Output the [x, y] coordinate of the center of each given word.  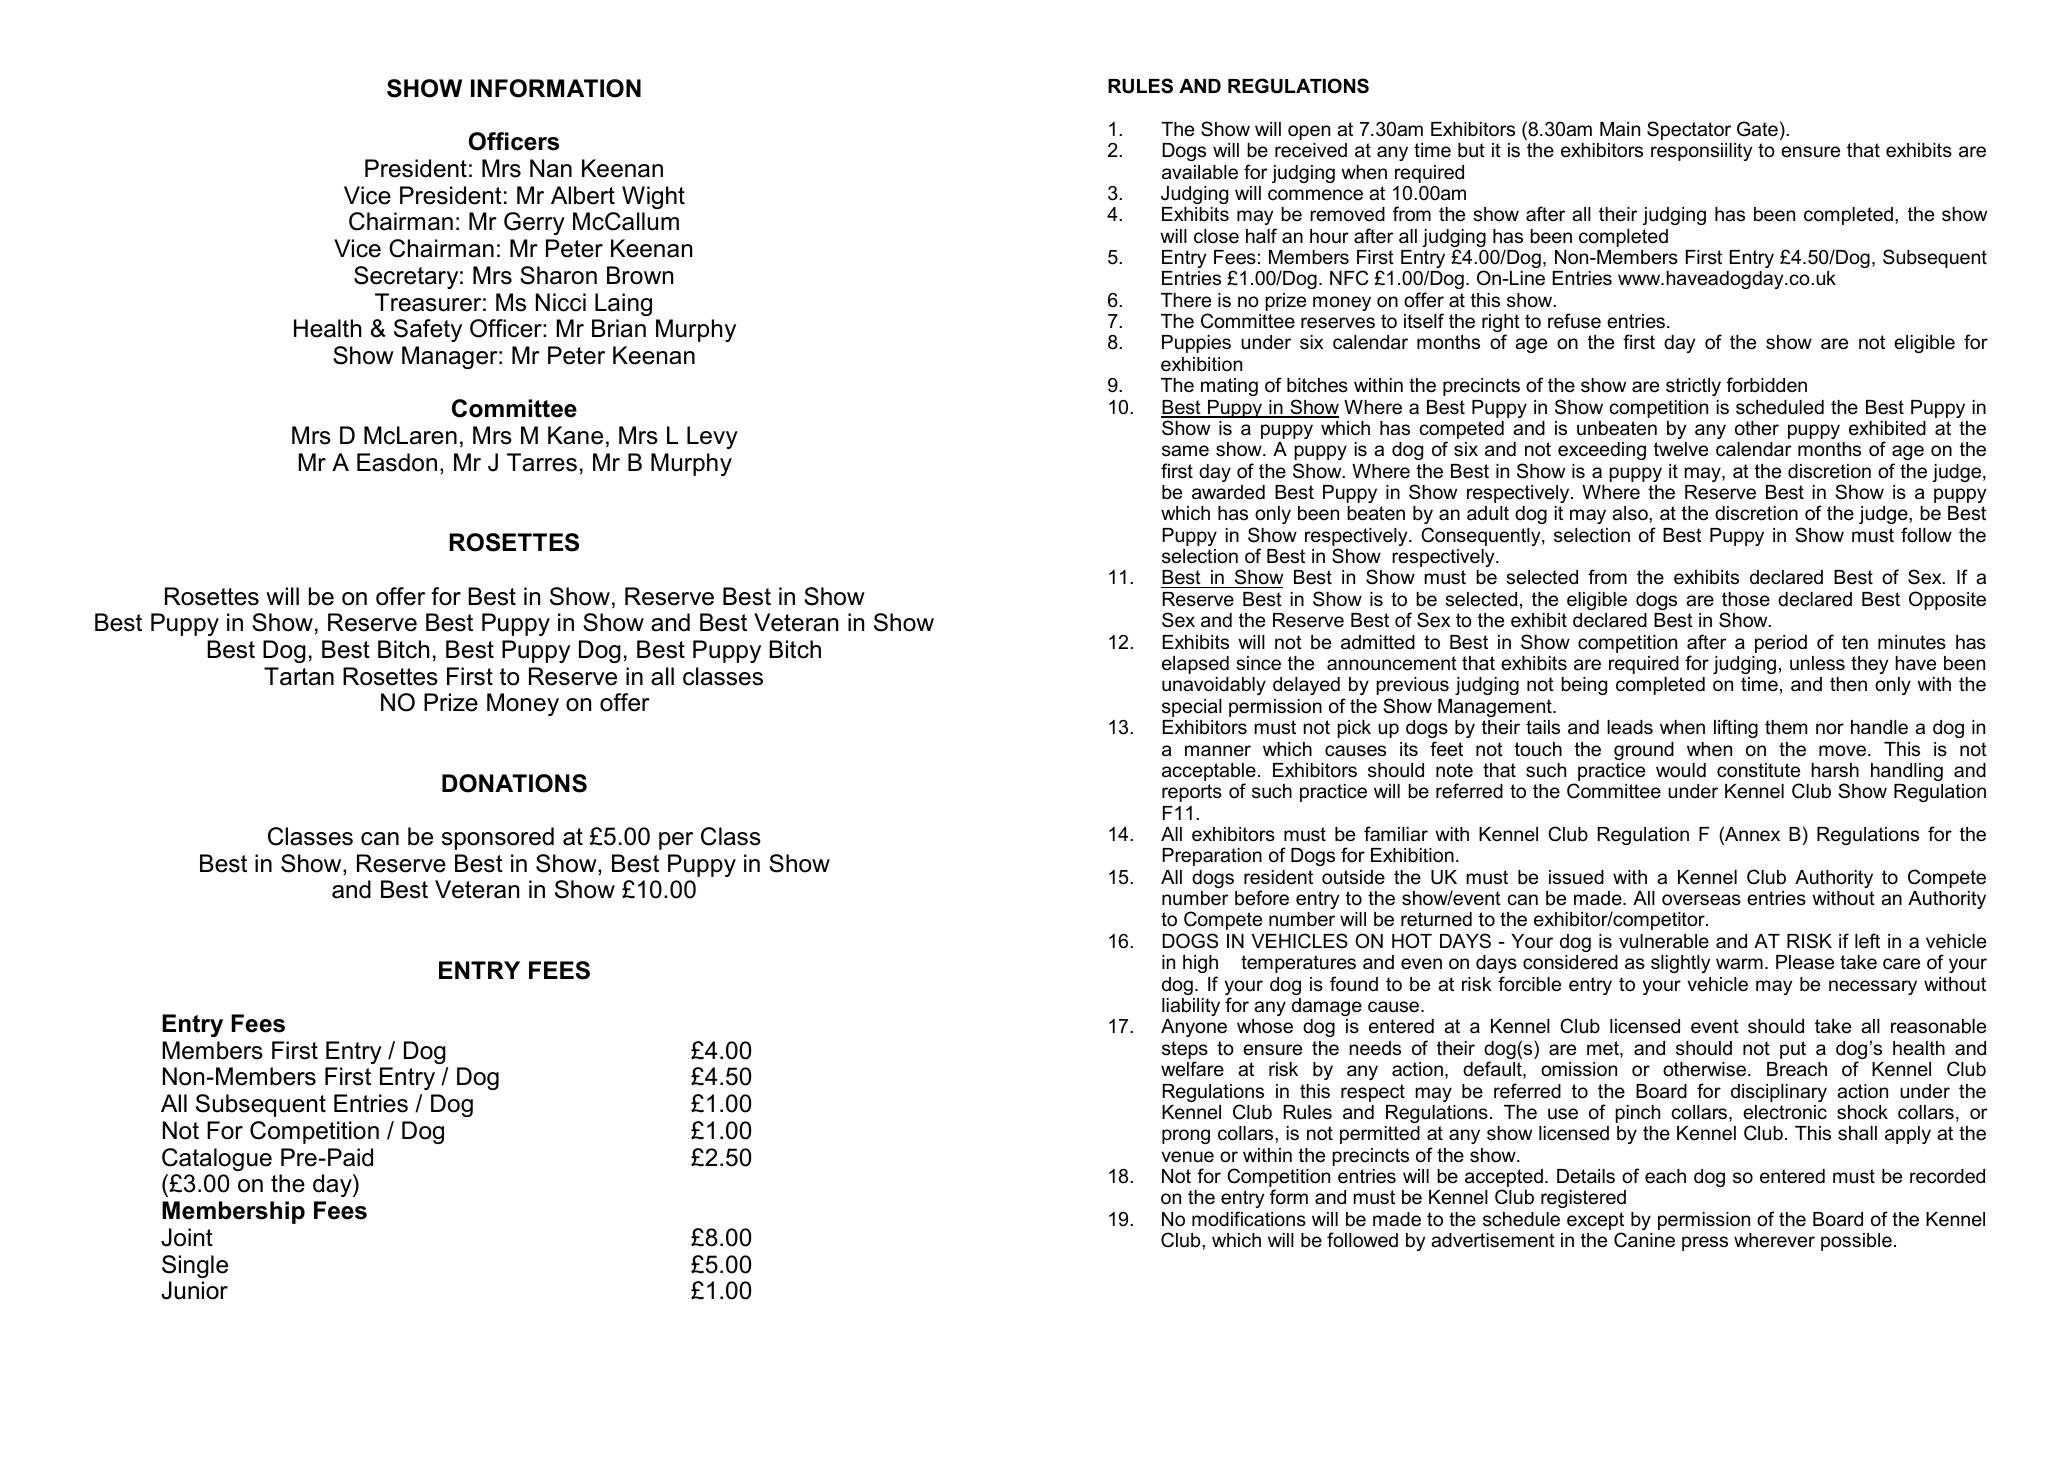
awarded [1228, 492]
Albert [583, 195]
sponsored [498, 838]
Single [195, 1266]
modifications [1249, 1219]
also [1631, 513]
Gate [1757, 129]
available [1200, 172]
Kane [575, 435]
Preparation [1212, 857]
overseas [1701, 900]
